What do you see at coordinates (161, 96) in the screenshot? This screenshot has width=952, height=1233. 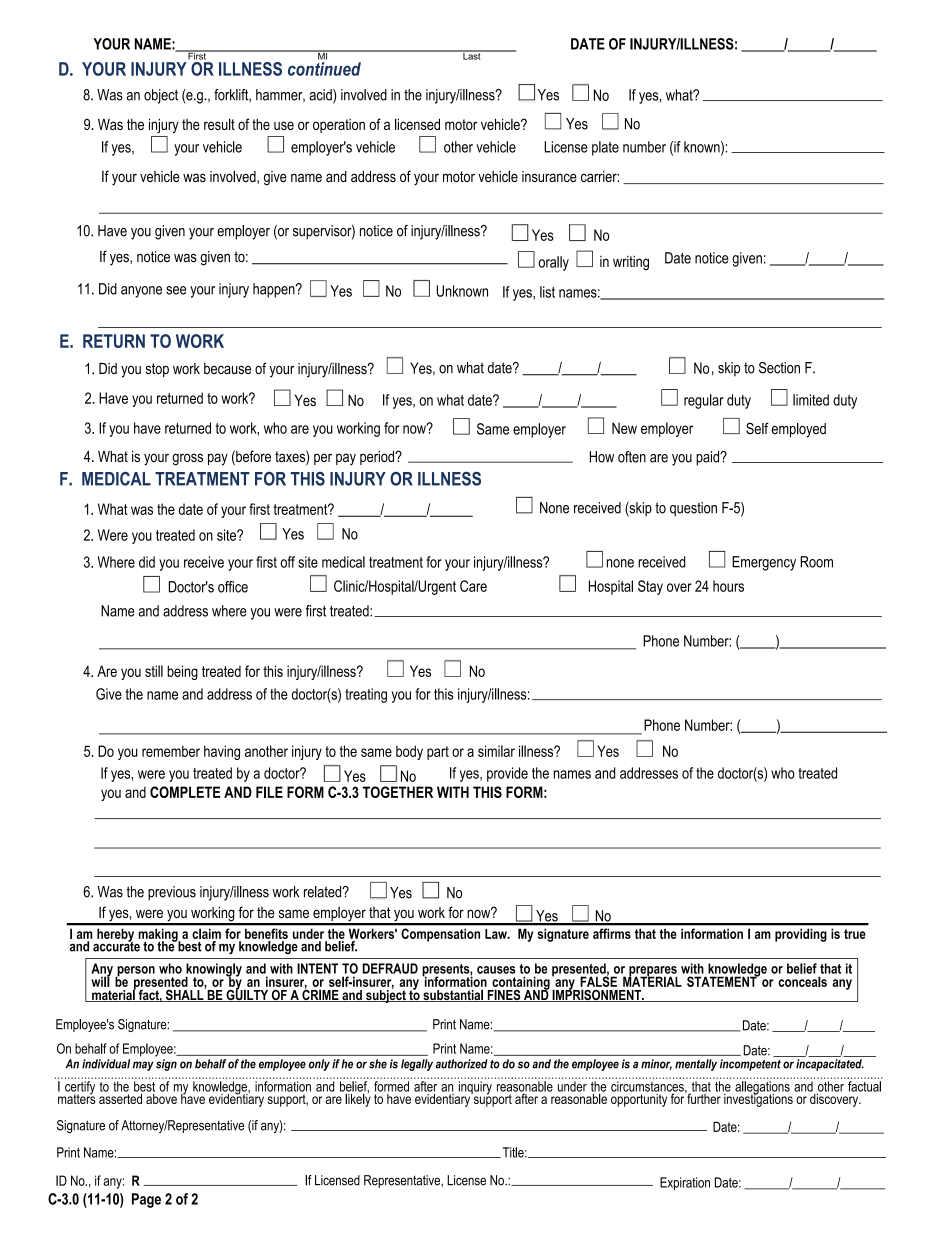 I see `object` at bounding box center [161, 96].
